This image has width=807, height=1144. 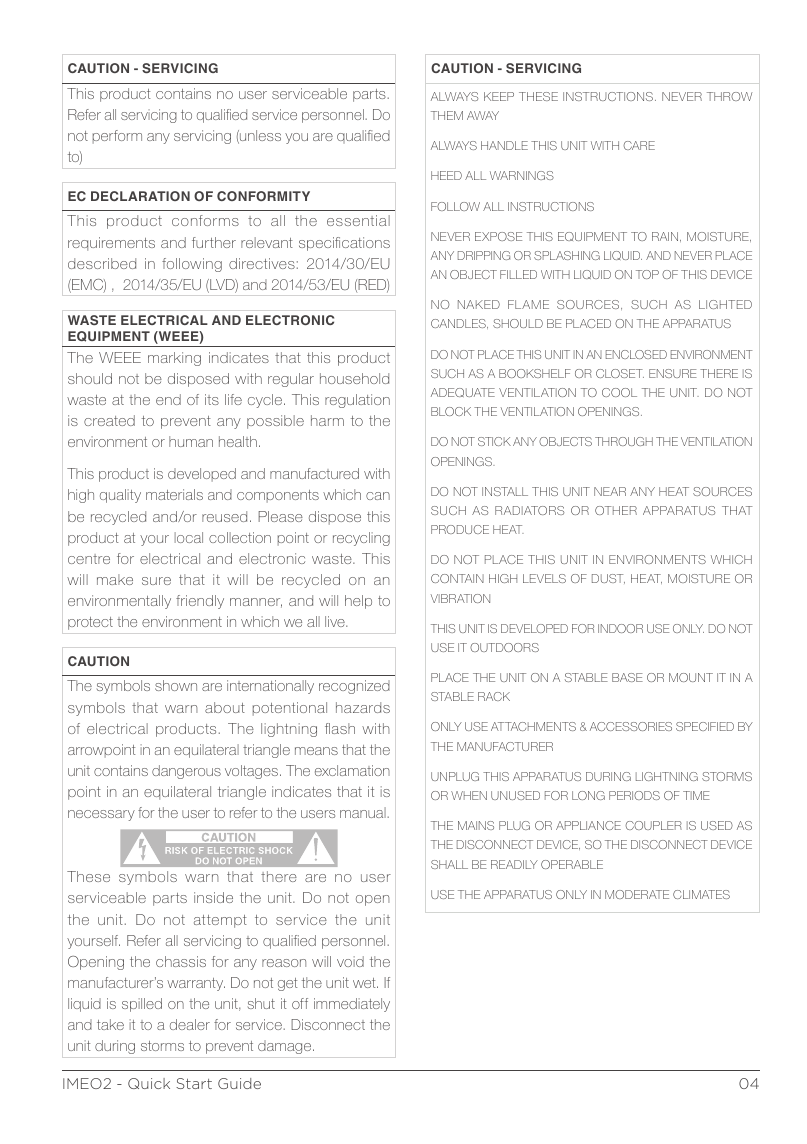 What do you see at coordinates (637, 894) in the image?
I see `MODERATE` at bounding box center [637, 894].
